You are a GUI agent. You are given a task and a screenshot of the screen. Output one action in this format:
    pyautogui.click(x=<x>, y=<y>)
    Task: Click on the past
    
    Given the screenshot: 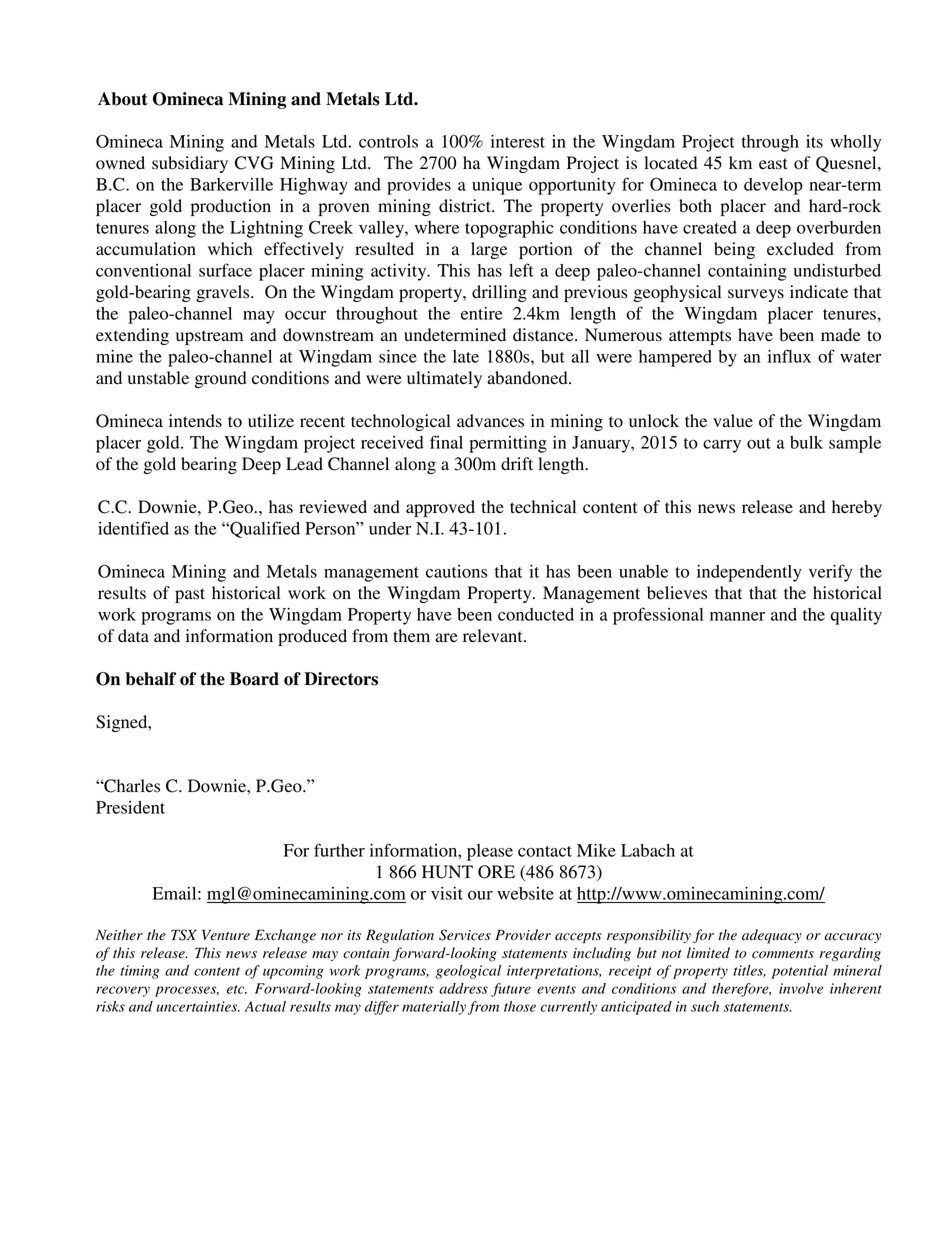 What is the action you would take?
    pyautogui.click(x=190, y=595)
